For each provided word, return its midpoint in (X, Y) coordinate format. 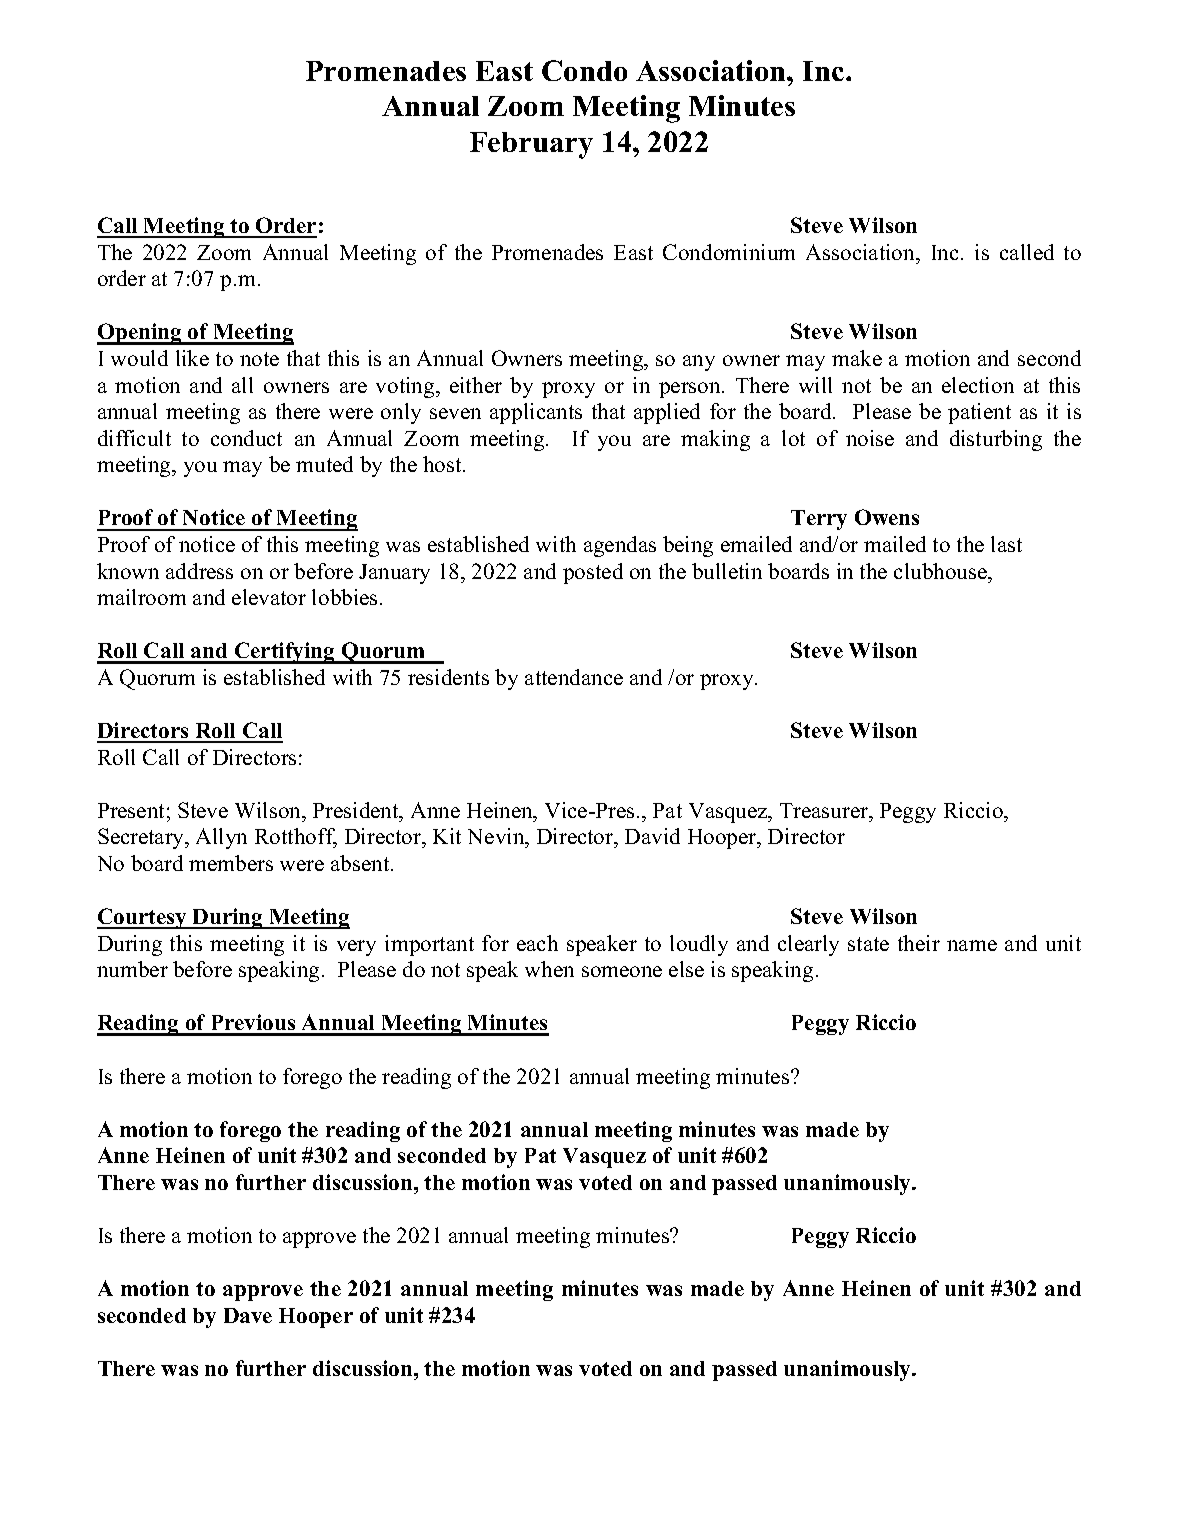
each (537, 943)
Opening (140, 334)
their (919, 943)
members (231, 863)
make (857, 358)
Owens (887, 517)
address (199, 571)
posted (593, 573)
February (531, 145)
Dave (248, 1315)
